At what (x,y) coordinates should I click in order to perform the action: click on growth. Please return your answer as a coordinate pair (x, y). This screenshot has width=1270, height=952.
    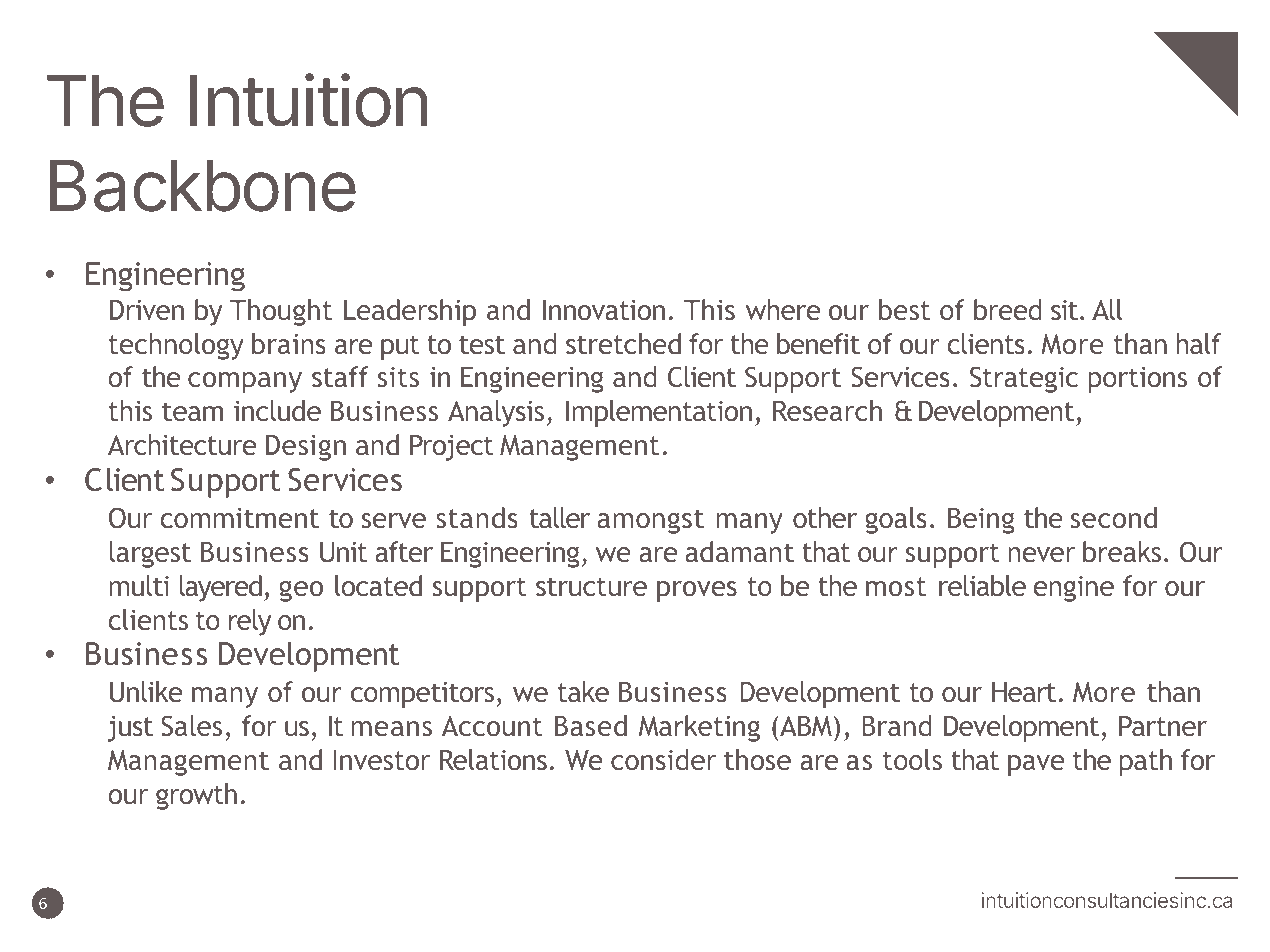
    Looking at the image, I should click on (196, 796).
